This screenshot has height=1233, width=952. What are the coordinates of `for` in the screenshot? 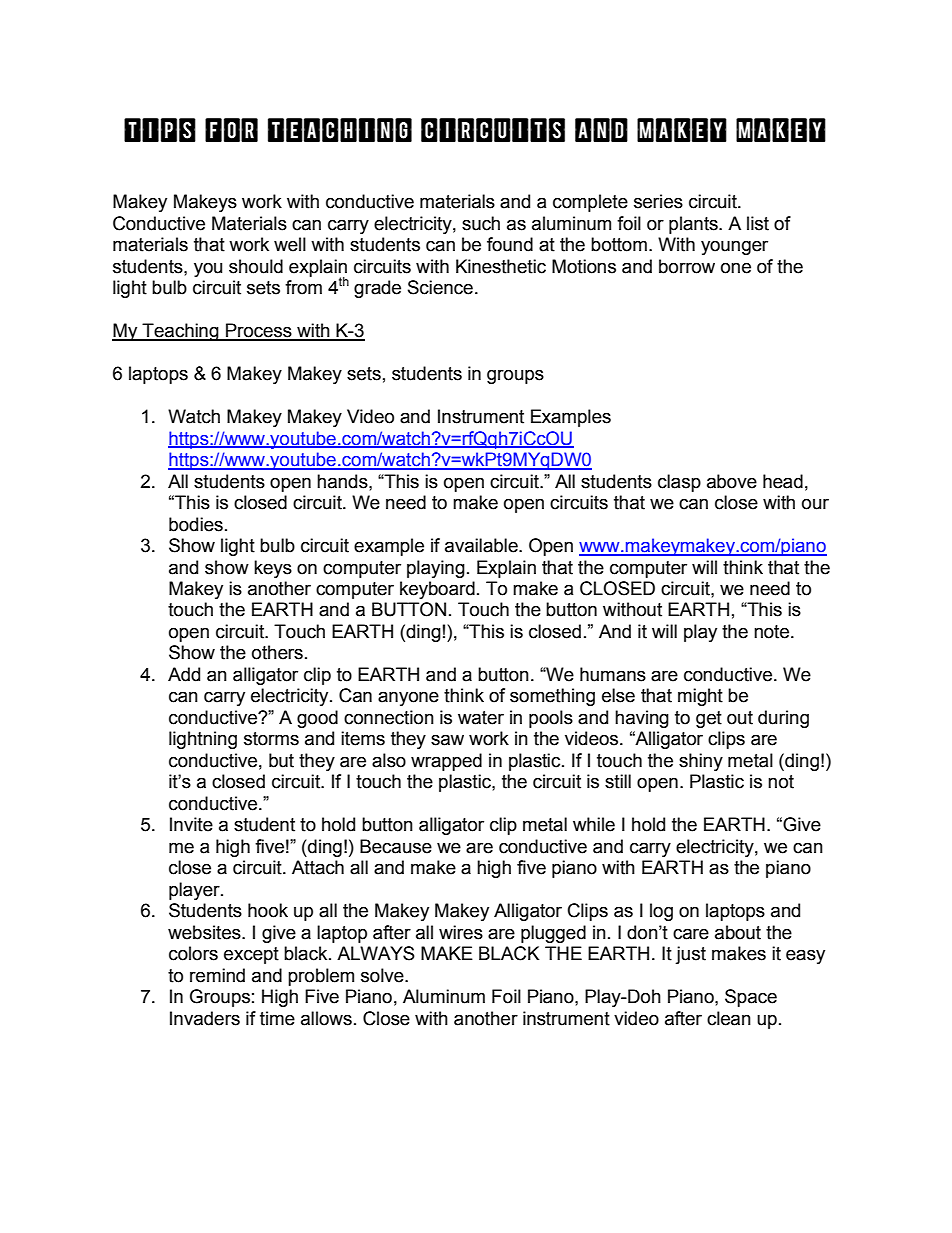 It's located at (231, 130).
